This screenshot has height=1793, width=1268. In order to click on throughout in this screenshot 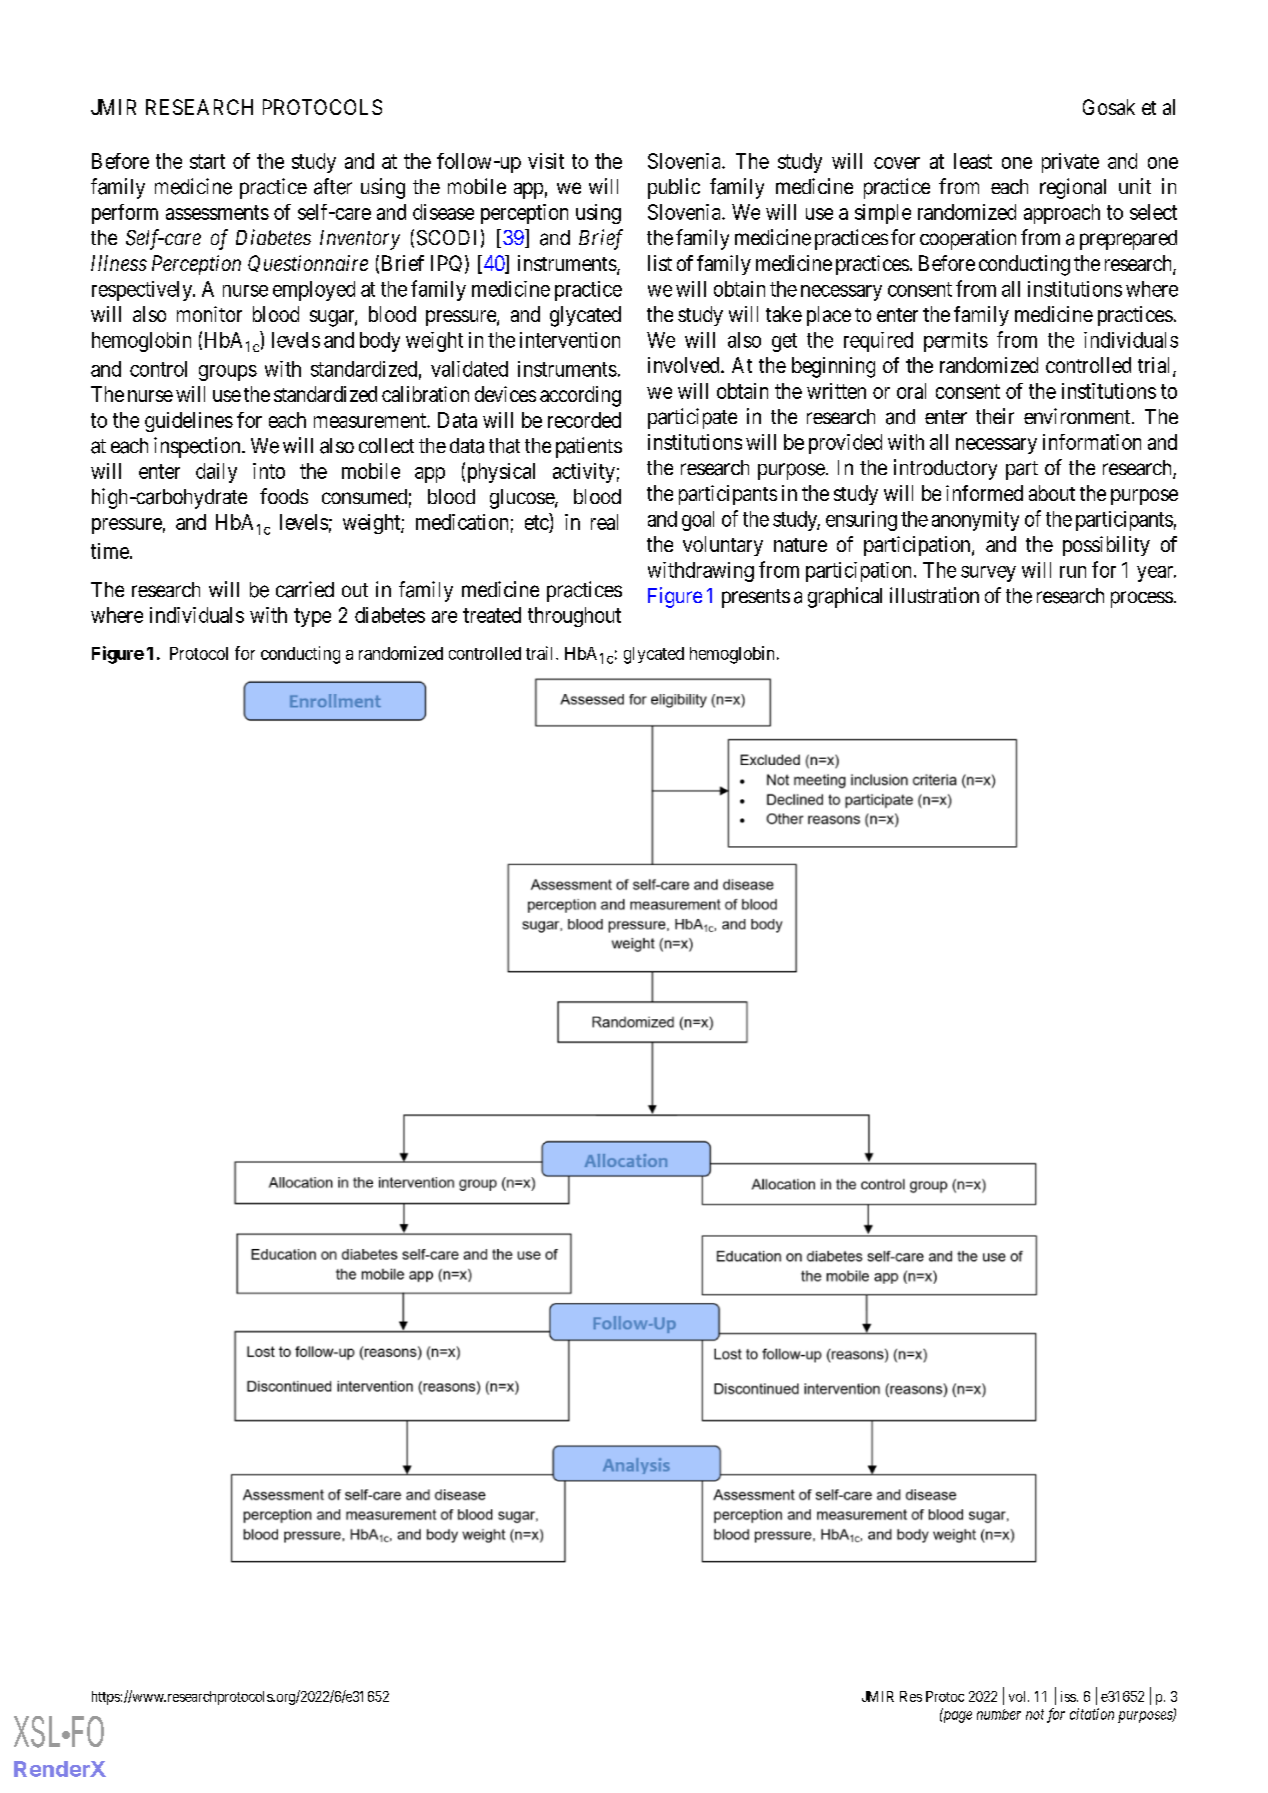, I will do `click(574, 617)`.
